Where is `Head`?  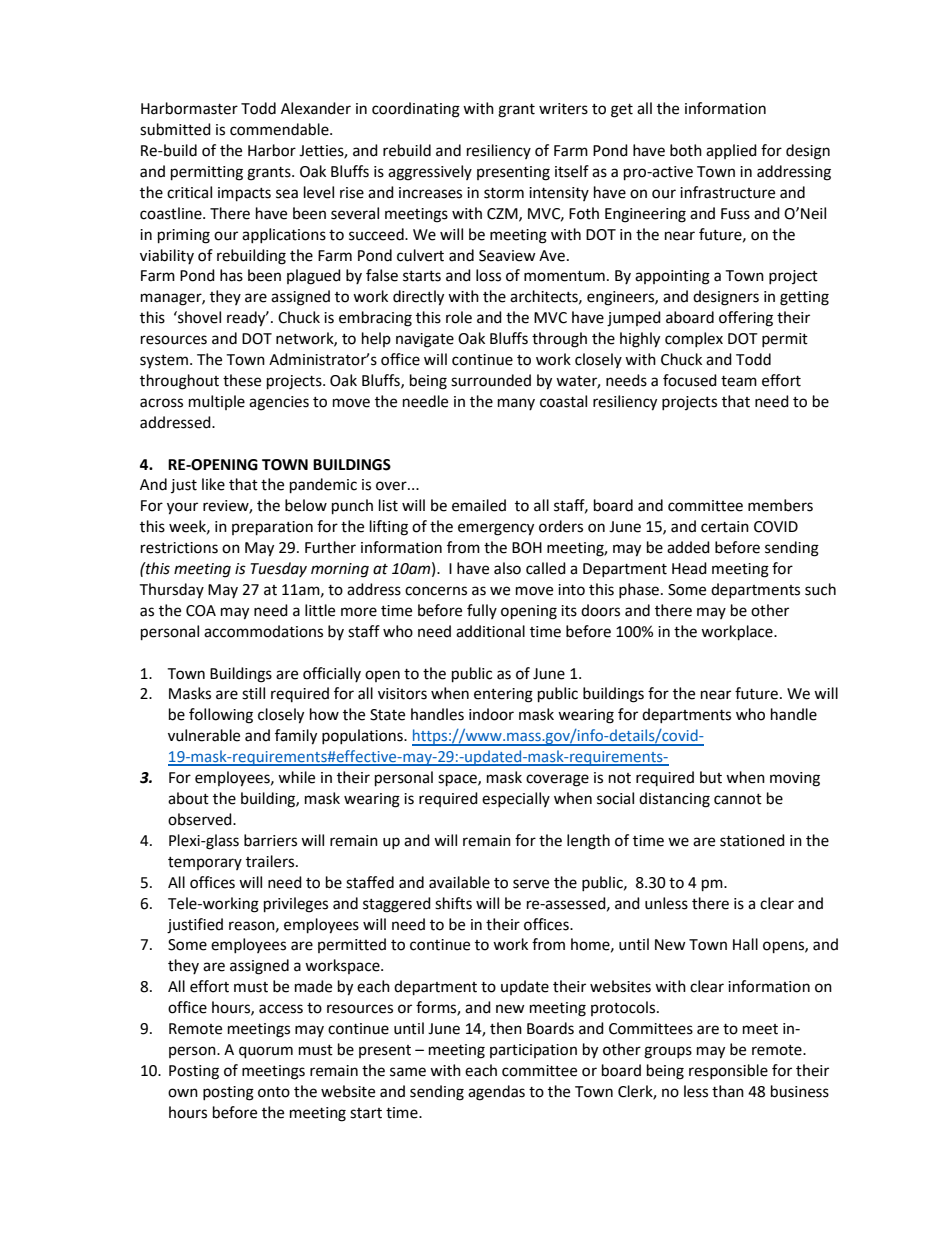
Head is located at coordinates (689, 568).
